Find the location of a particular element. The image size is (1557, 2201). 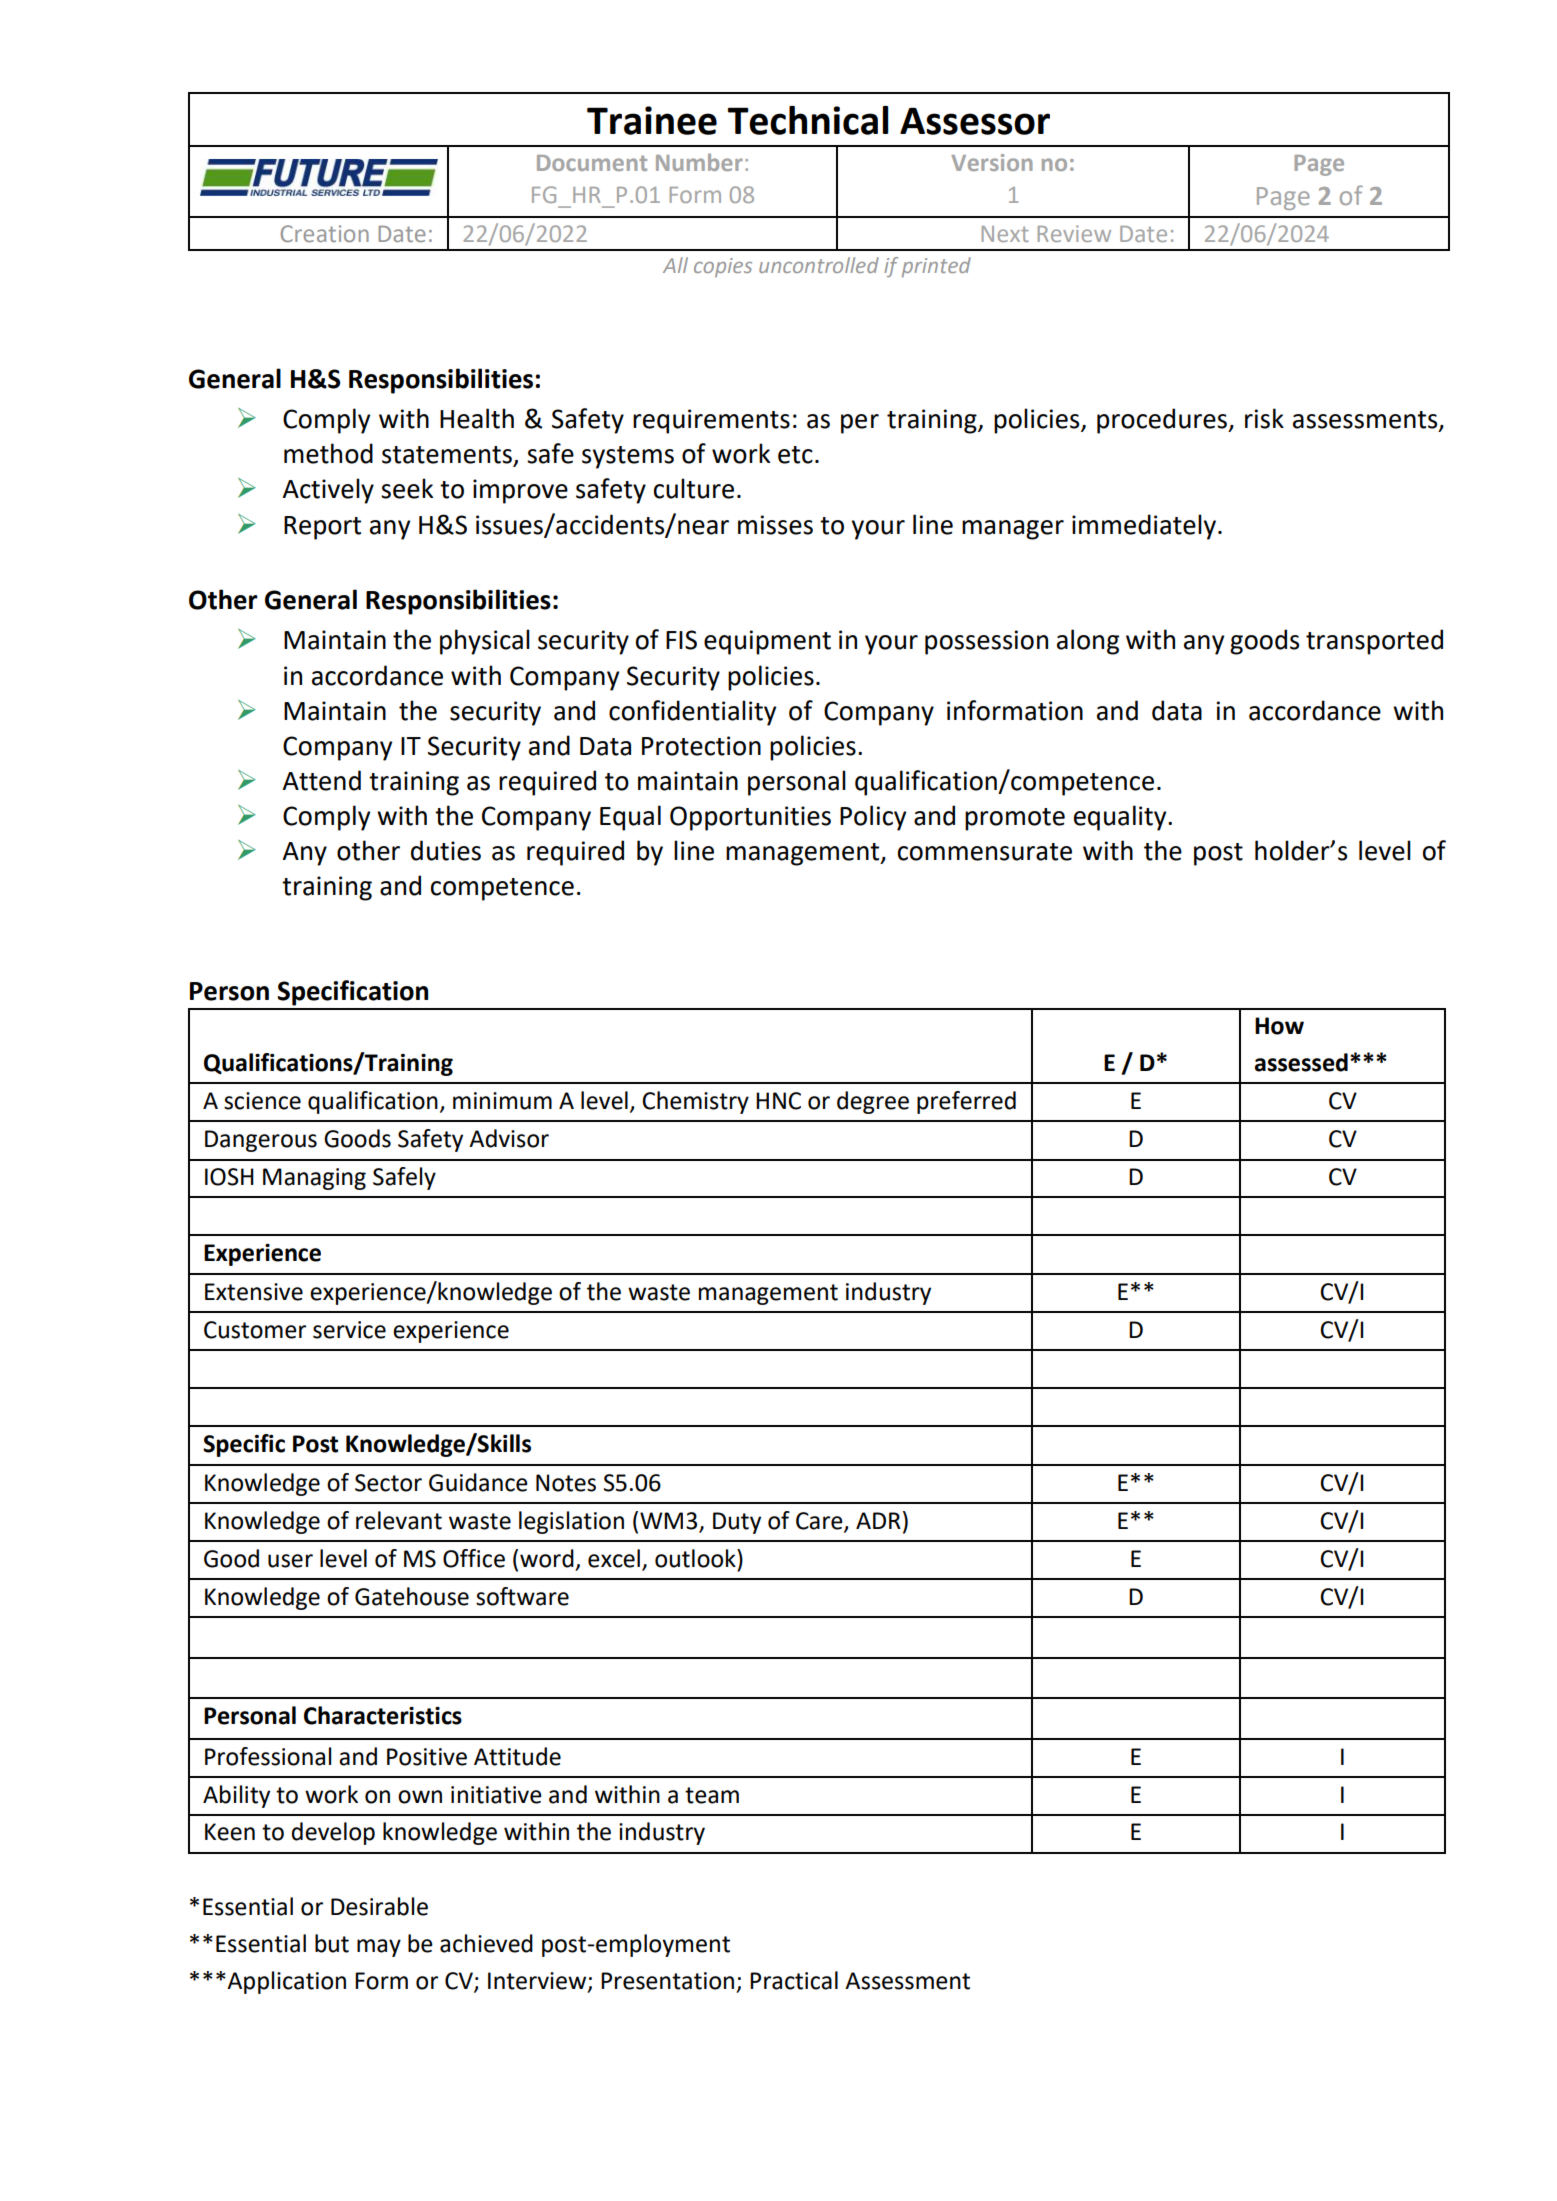

Technical is located at coordinates (808, 120).
